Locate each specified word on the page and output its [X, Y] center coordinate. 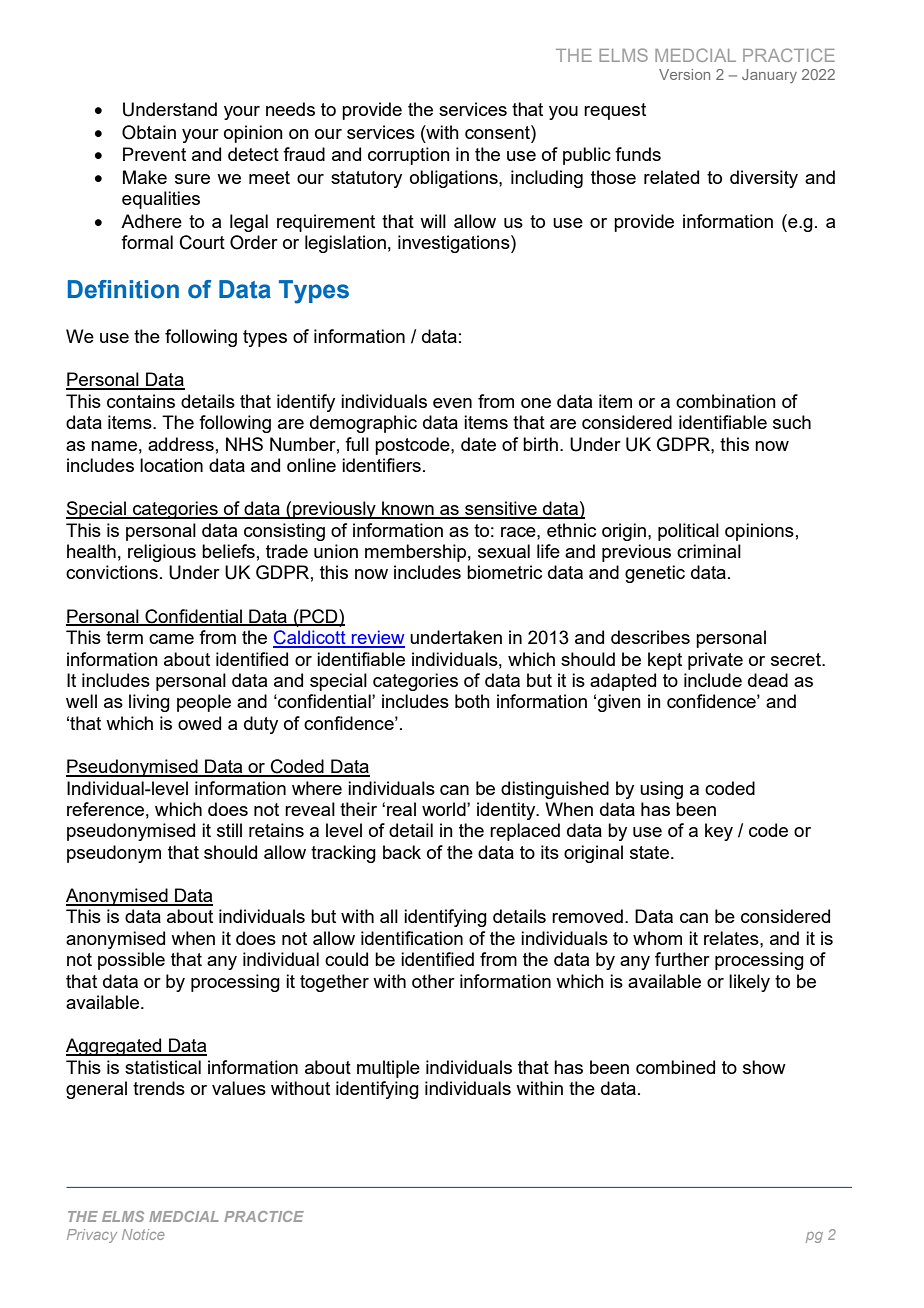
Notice [143, 1234]
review [377, 638]
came [171, 639]
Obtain [149, 132]
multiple [388, 1069]
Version [684, 74]
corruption [409, 156]
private [715, 661]
